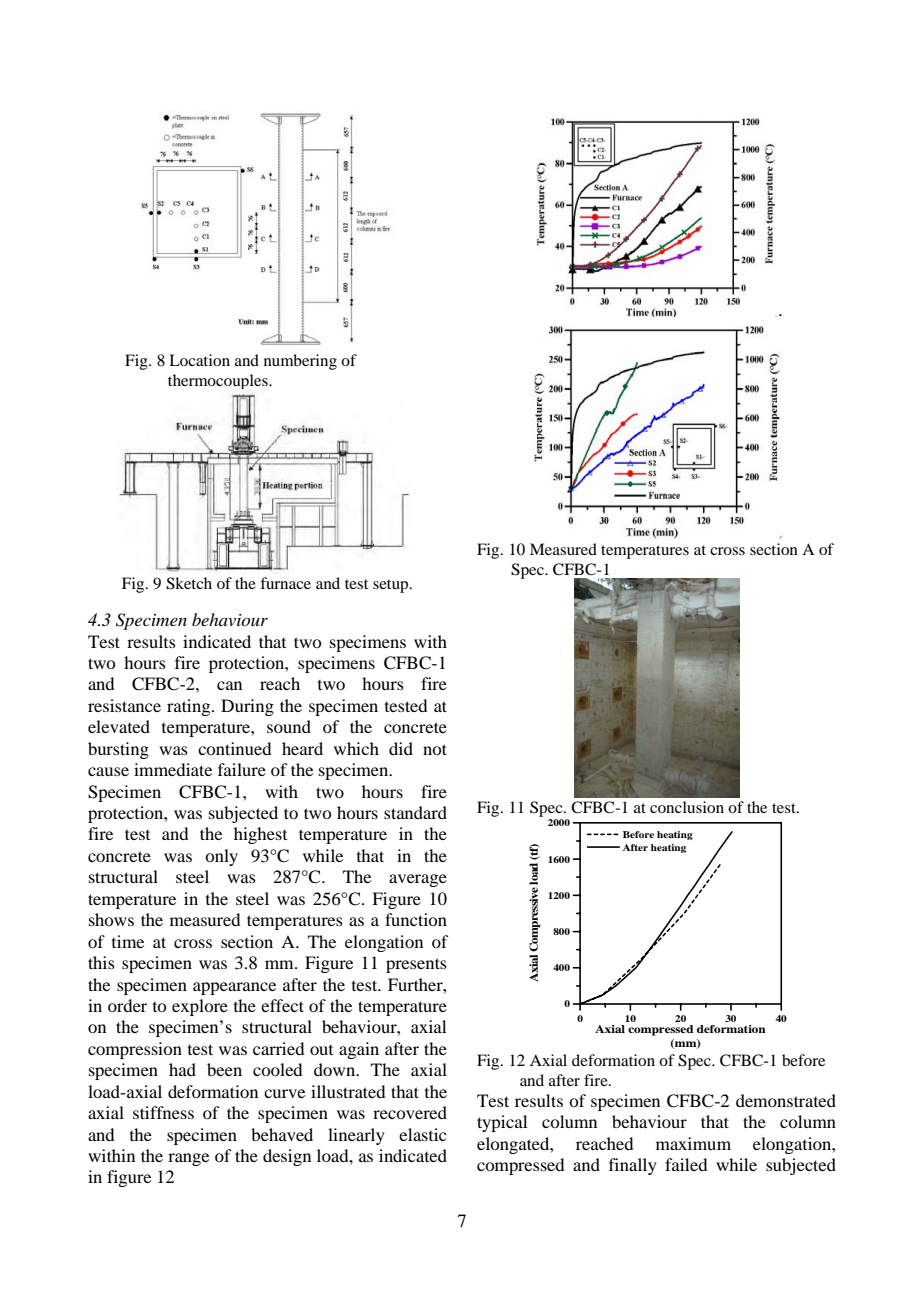  Describe the element at coordinates (188, 1159) in the image. I see `range` at that location.
